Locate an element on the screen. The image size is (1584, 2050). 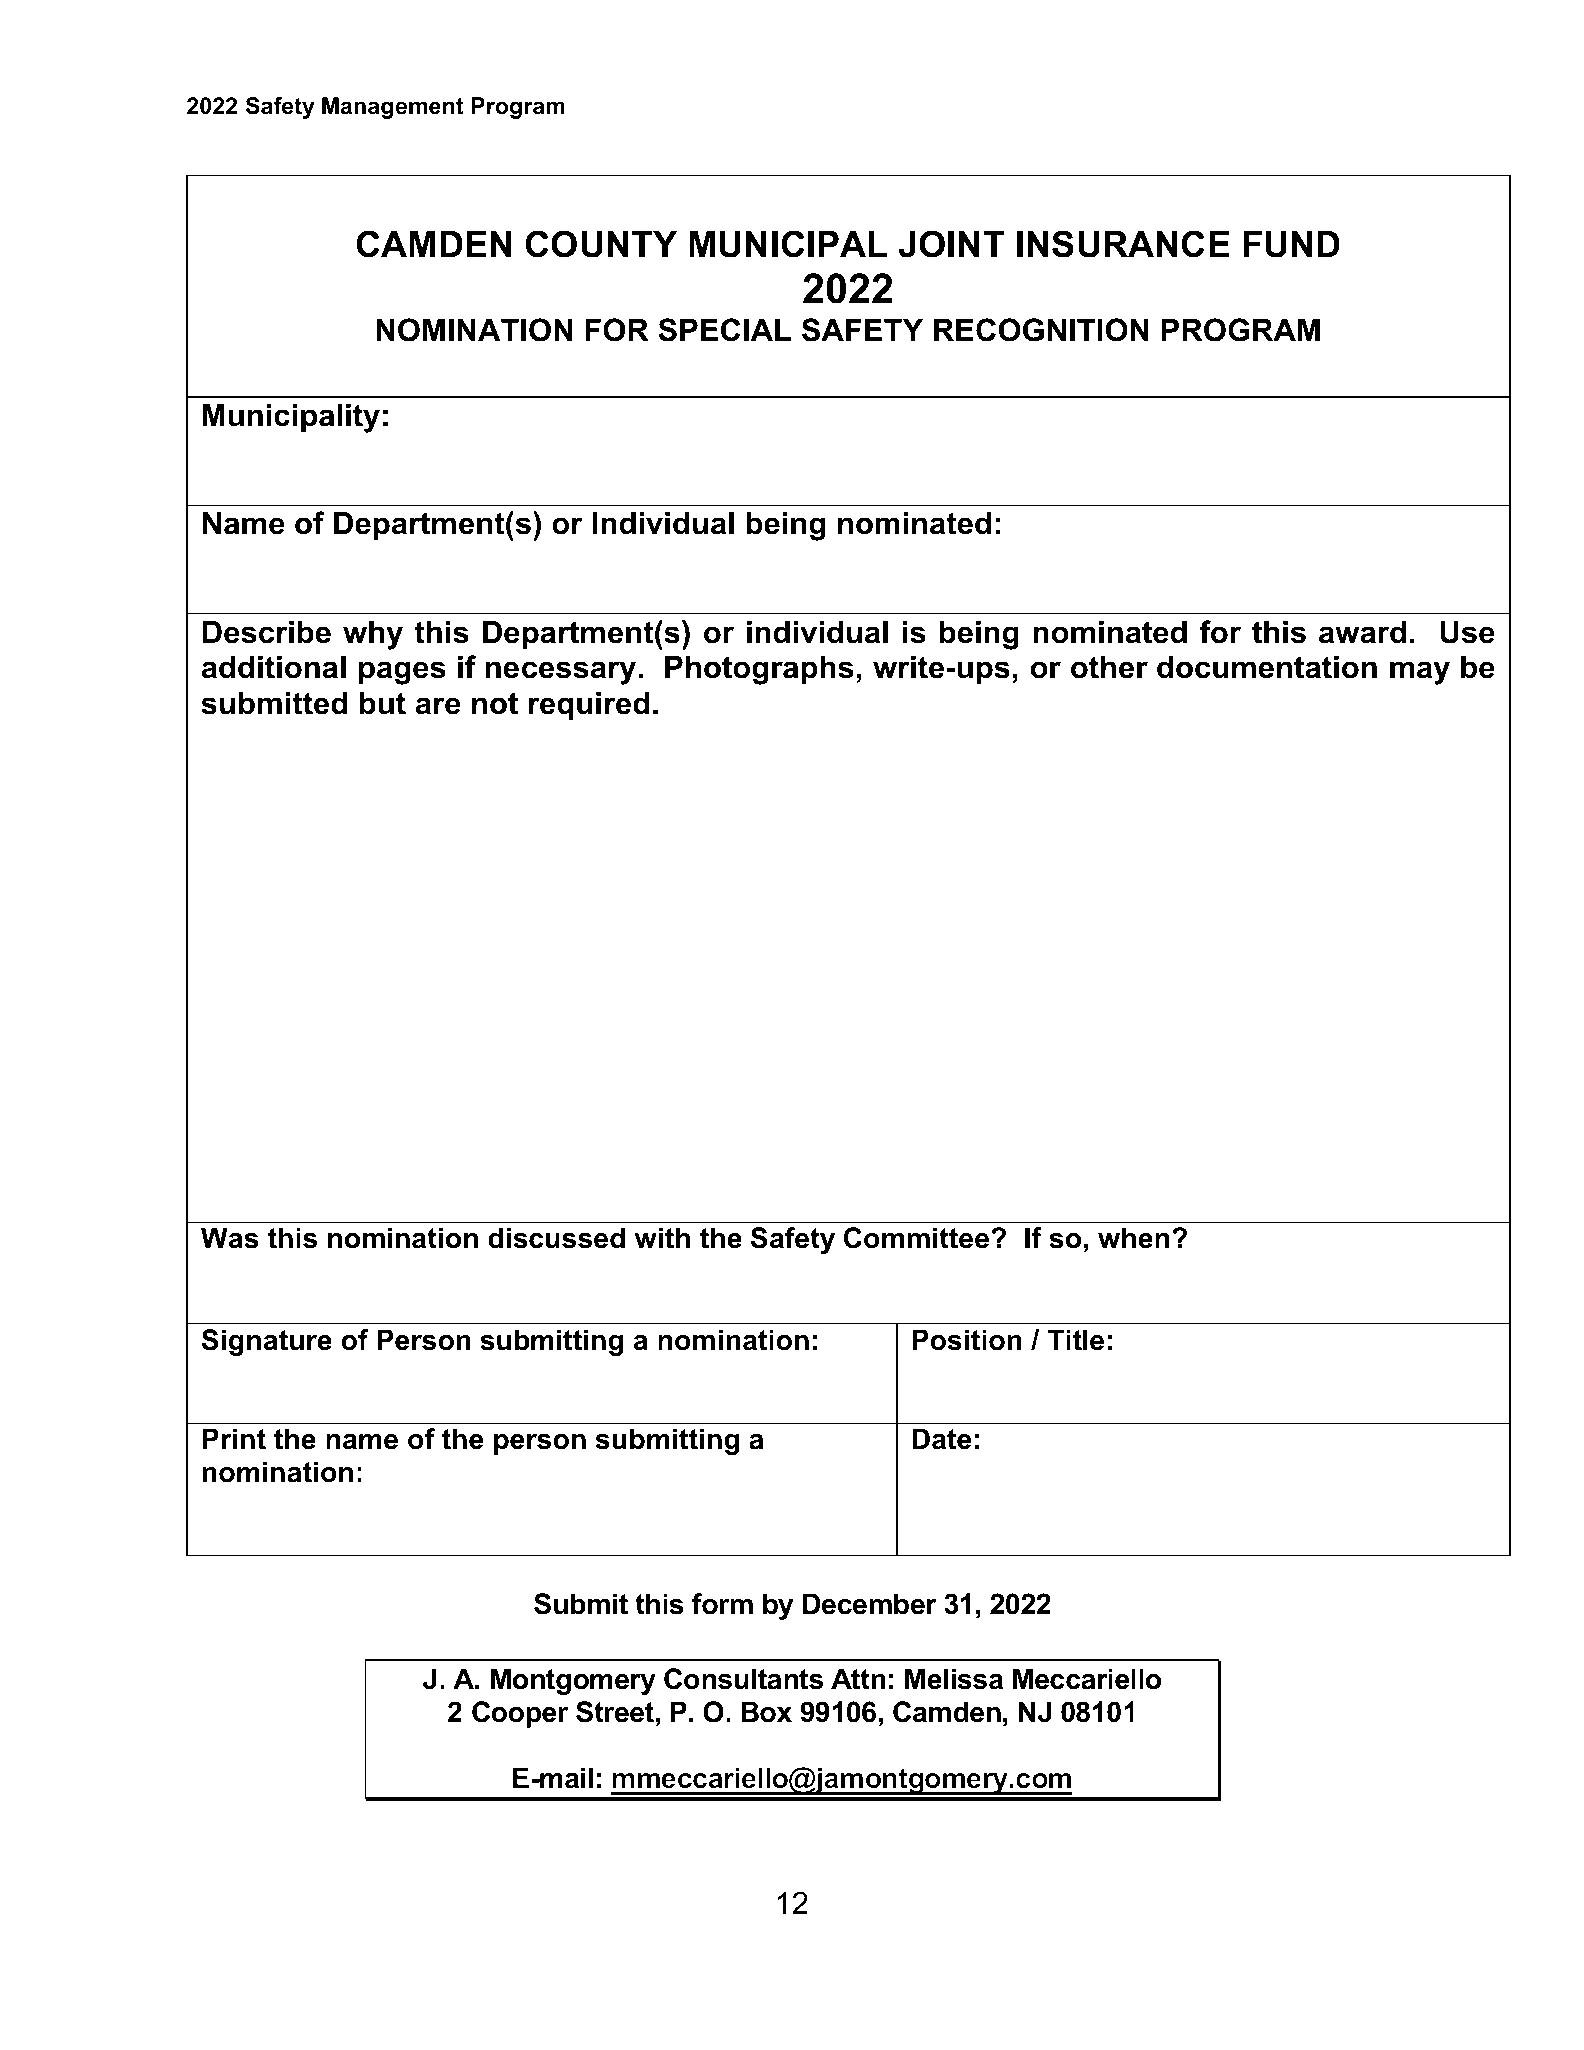
Title is located at coordinates (1075, 1340).
